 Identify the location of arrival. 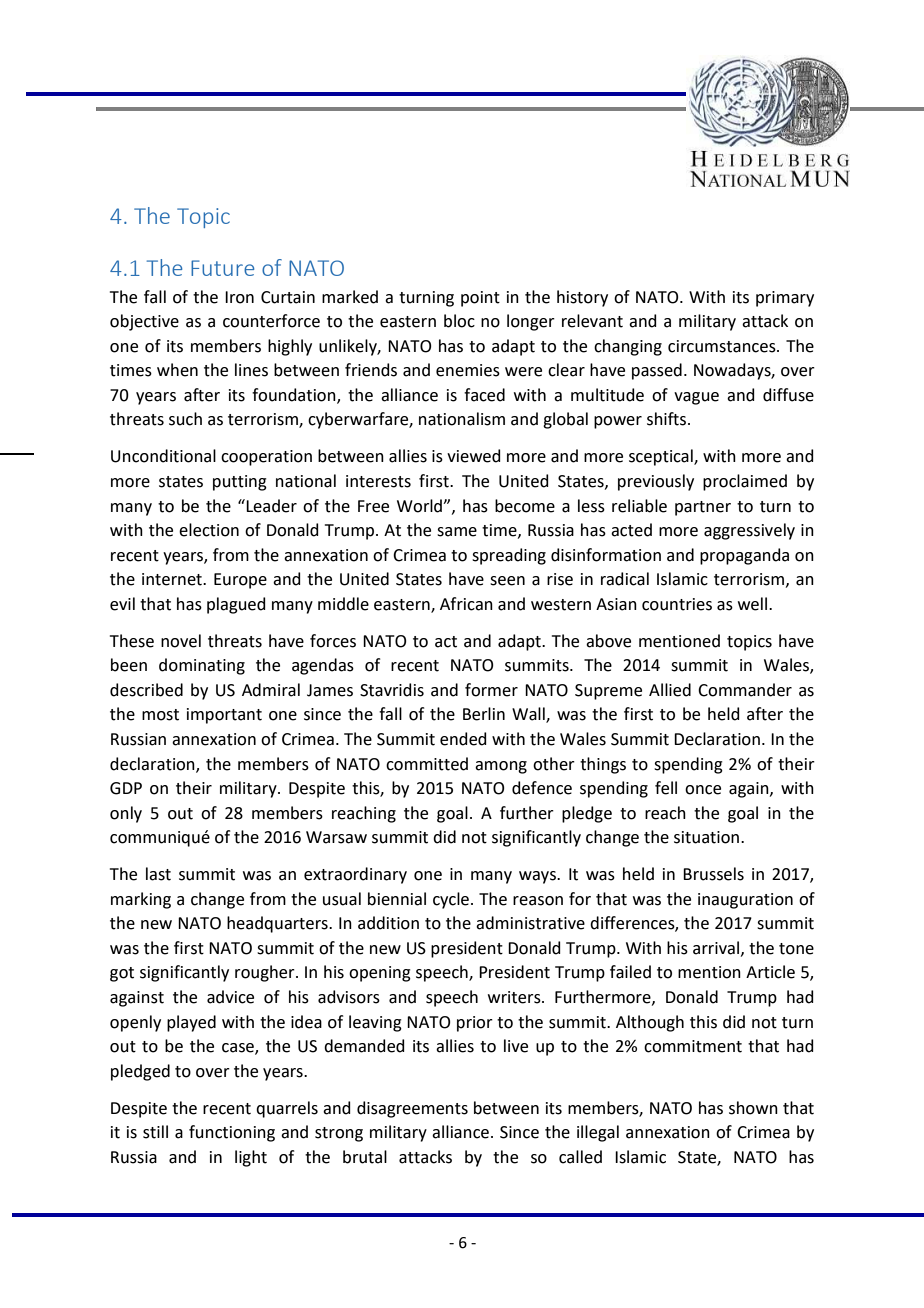
(716, 948).
